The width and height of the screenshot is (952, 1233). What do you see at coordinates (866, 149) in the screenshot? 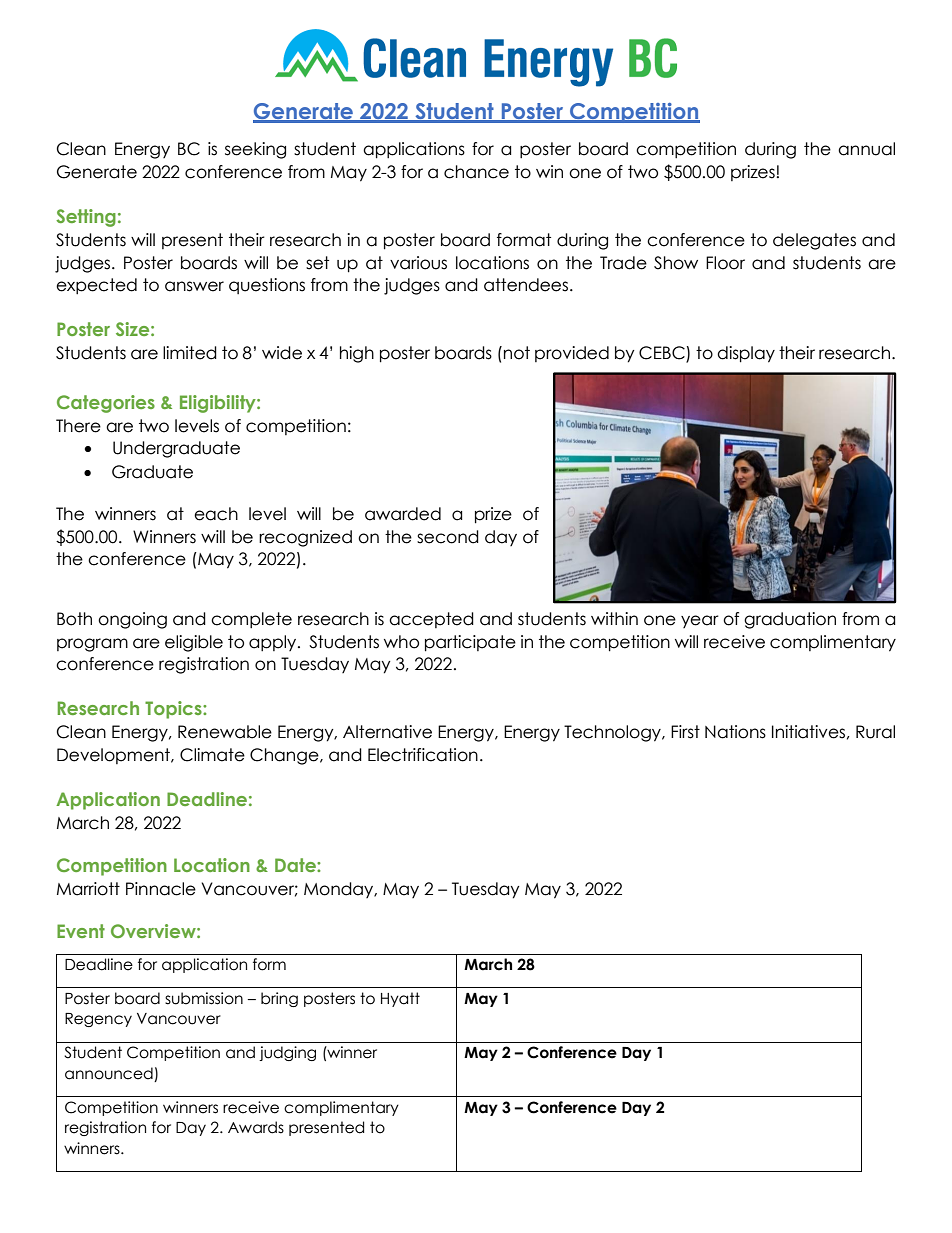
I see `annual` at bounding box center [866, 149].
